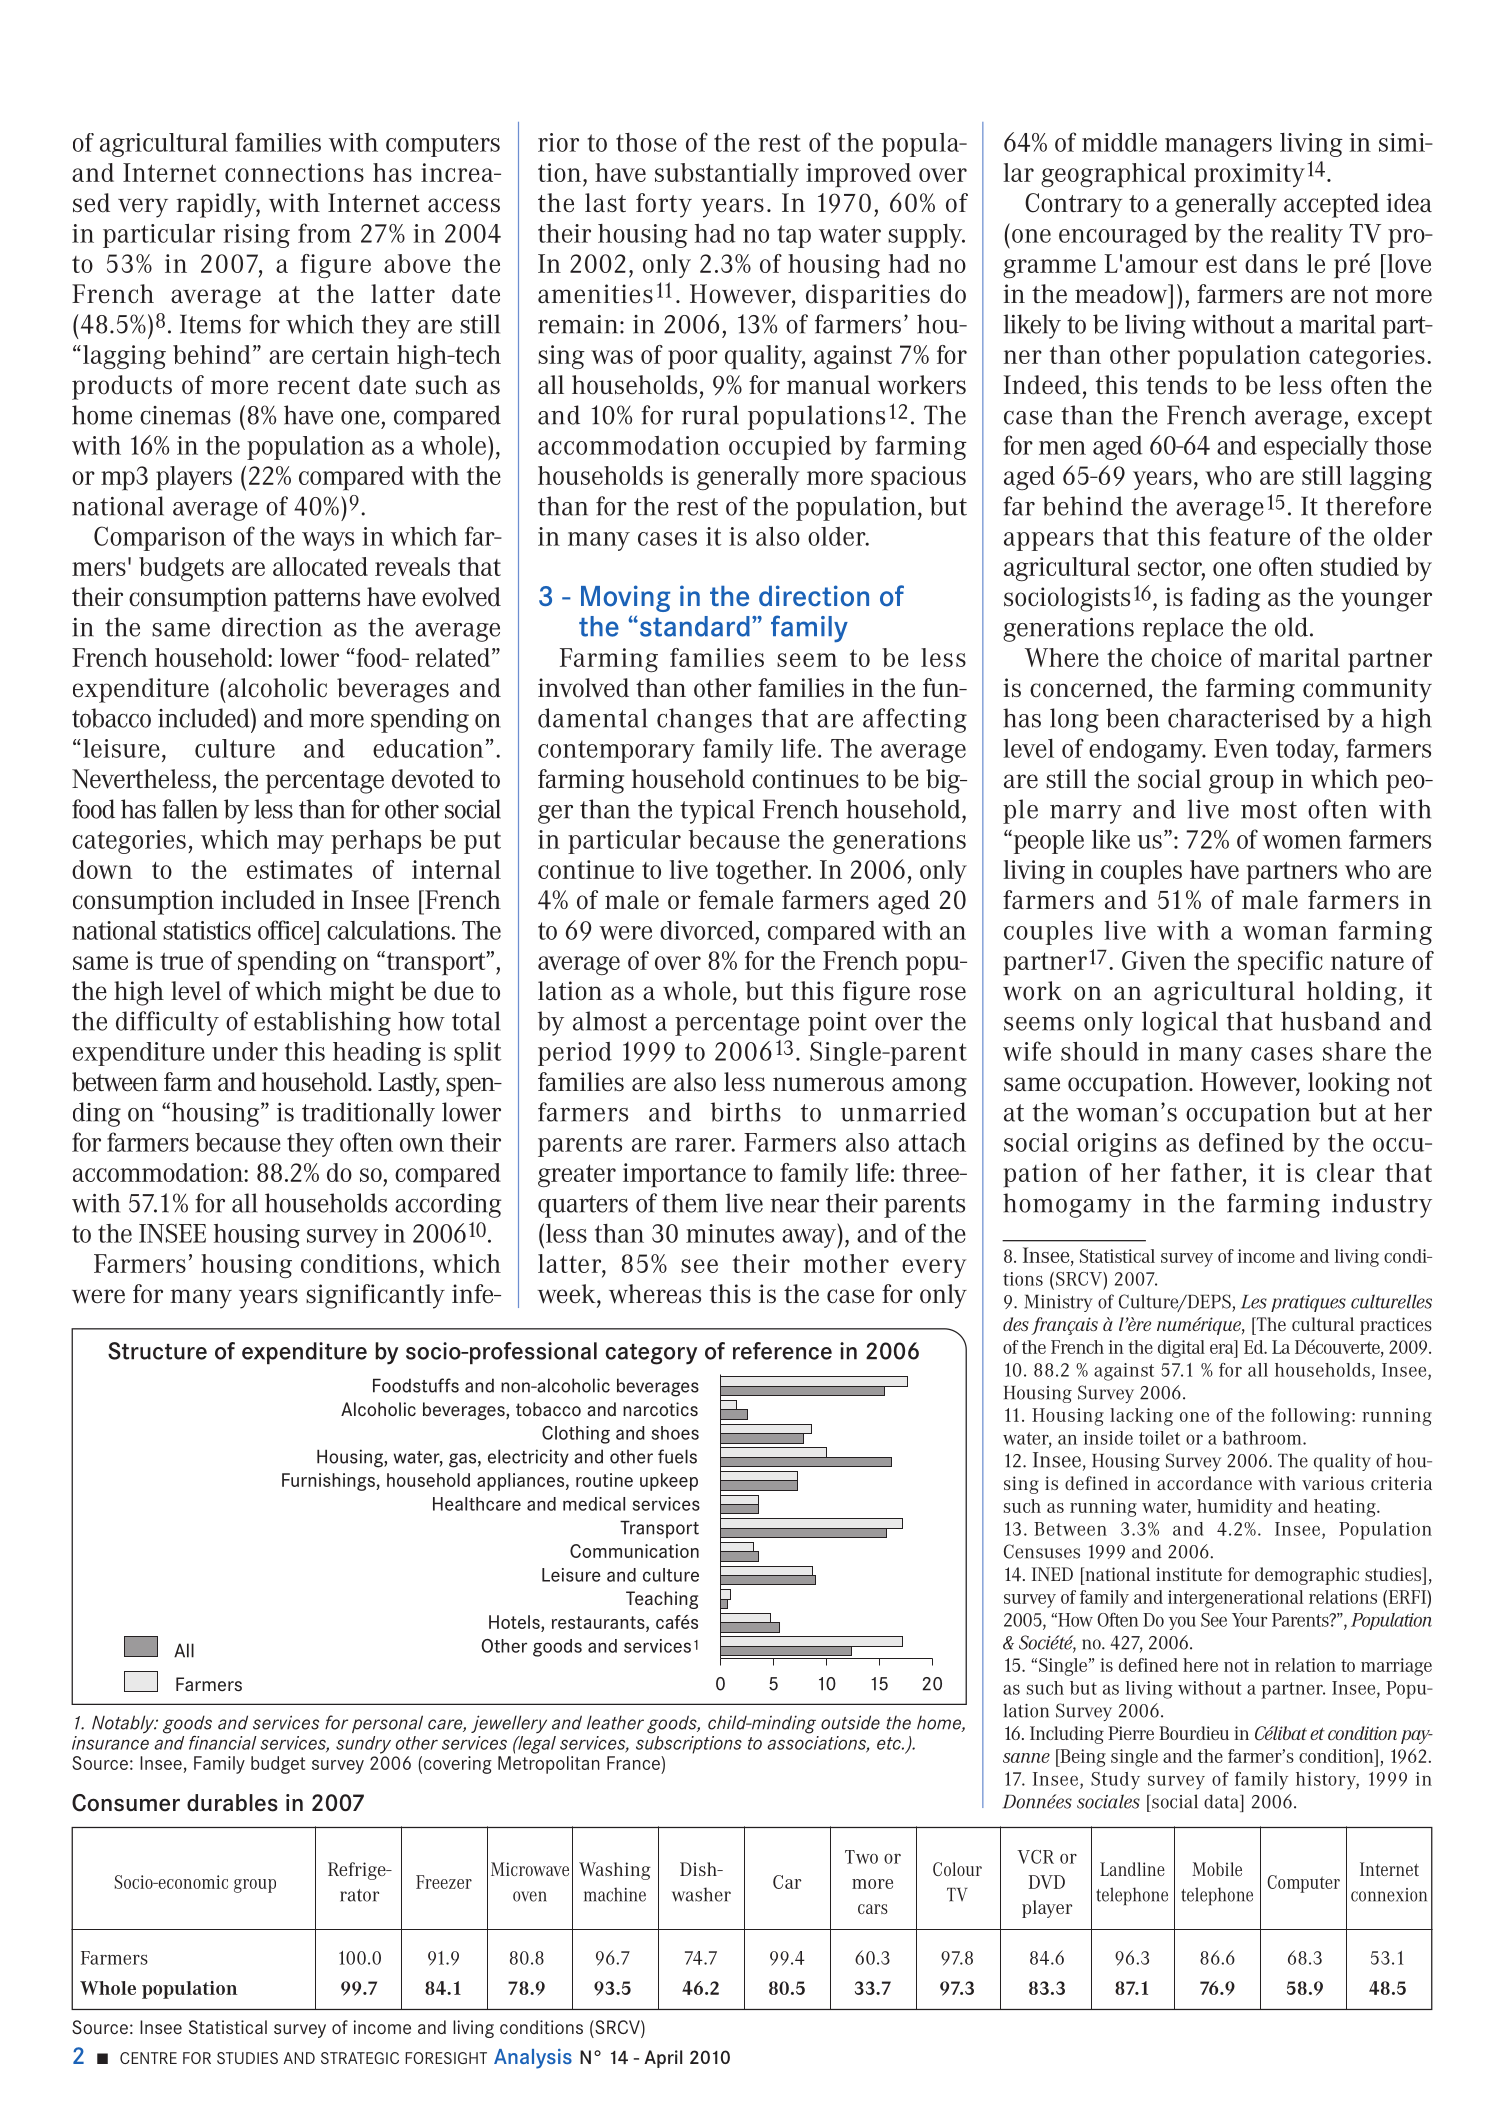 The image size is (1504, 2126). Describe the element at coordinates (1235, 1508) in the image. I see `humidity` at that location.
